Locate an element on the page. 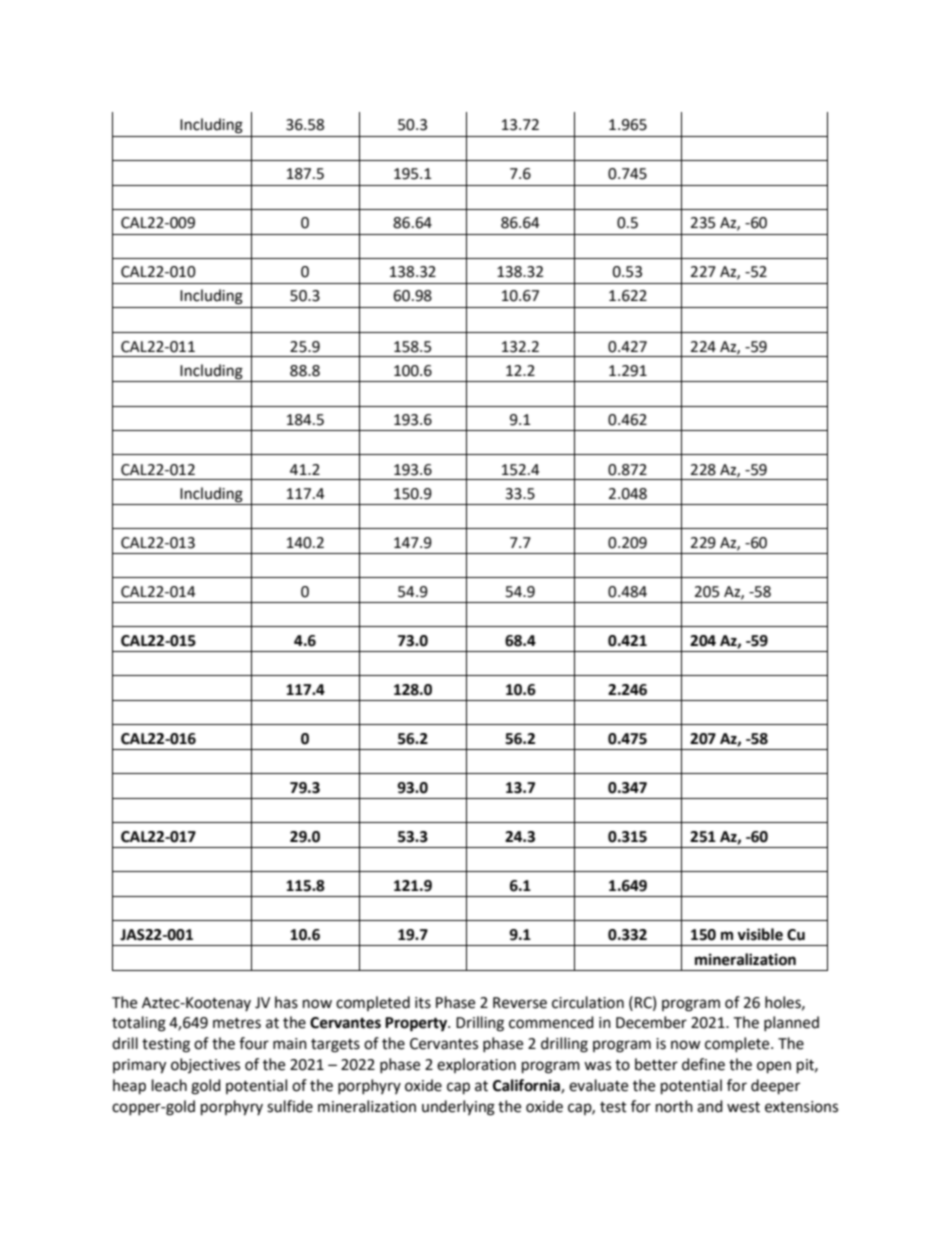 The image size is (952, 1233). metres is located at coordinates (237, 1023).
